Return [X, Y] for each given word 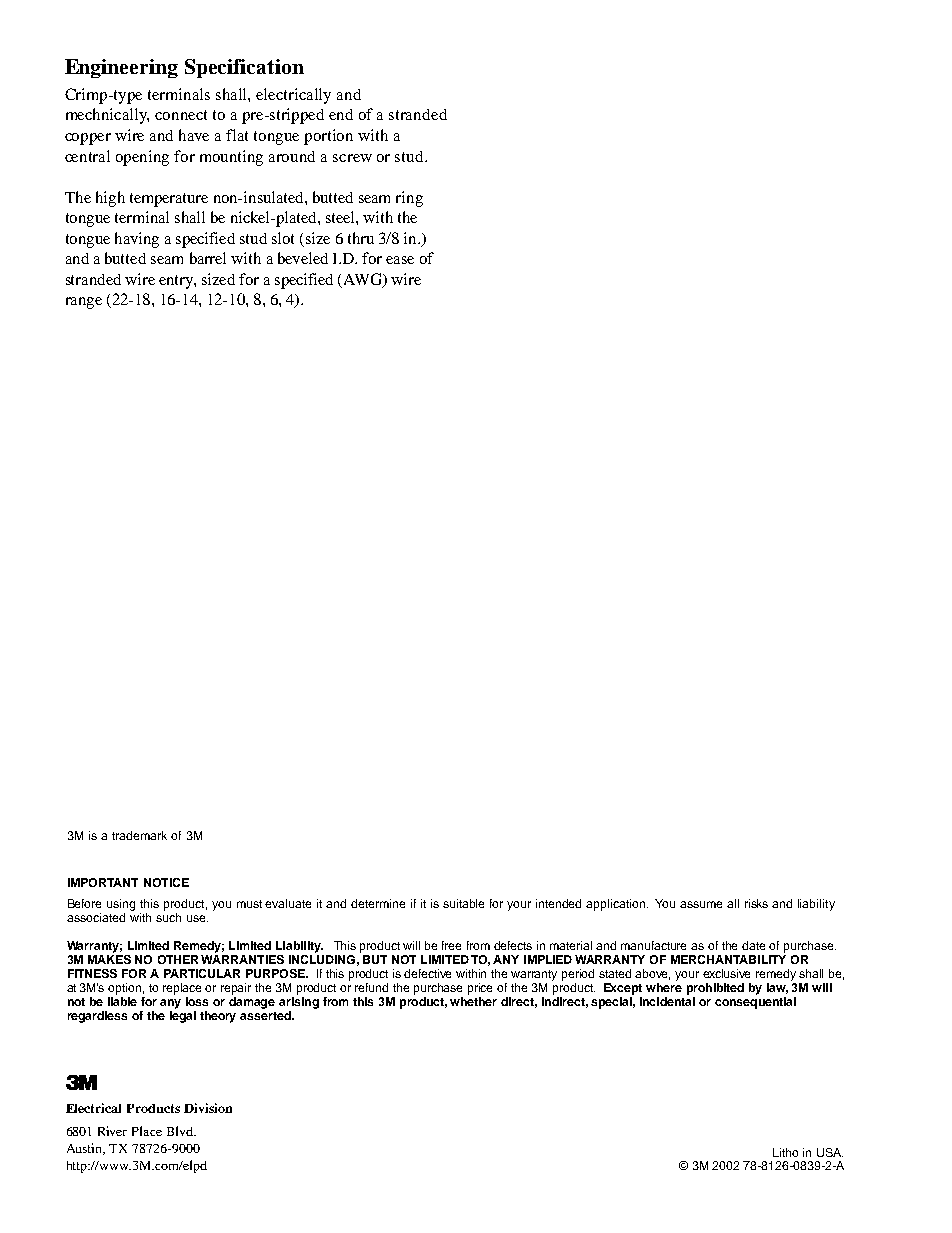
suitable [463, 903]
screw [352, 158]
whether [473, 1001]
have [194, 135]
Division [208, 1108]
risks [756, 903]
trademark [139, 835]
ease [400, 260]
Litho [785, 1152]
